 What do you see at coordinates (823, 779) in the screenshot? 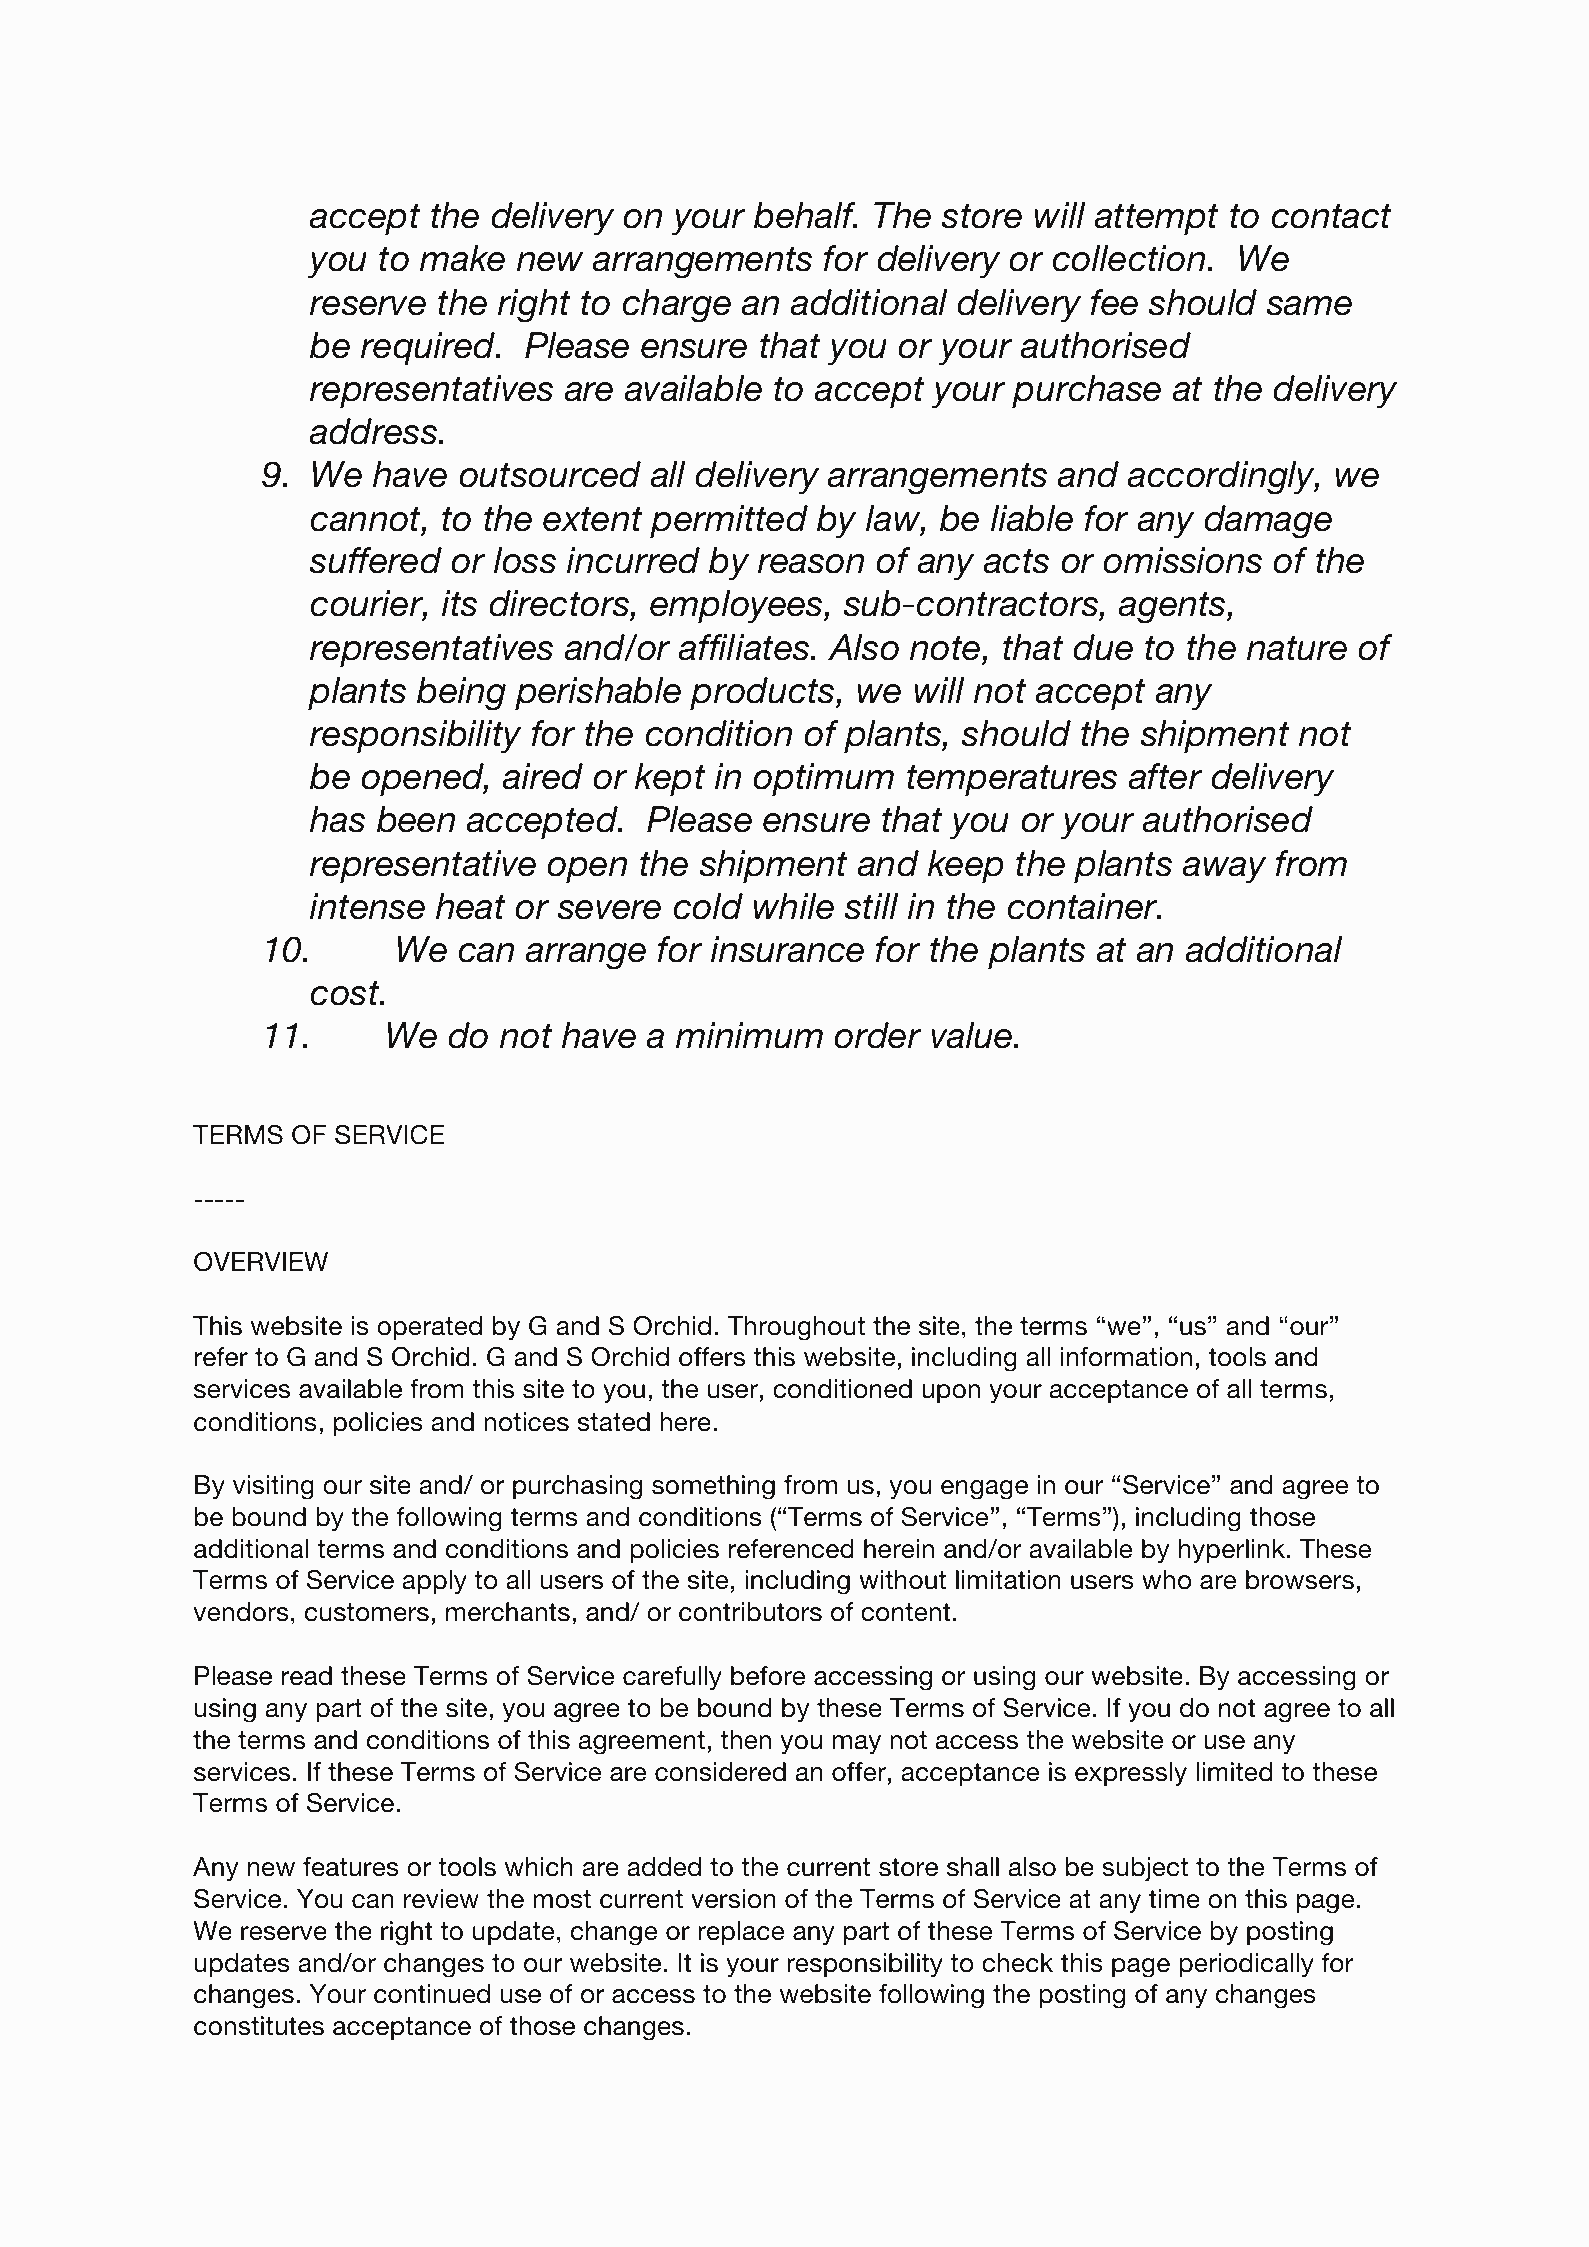
I see `optimum` at bounding box center [823, 779].
